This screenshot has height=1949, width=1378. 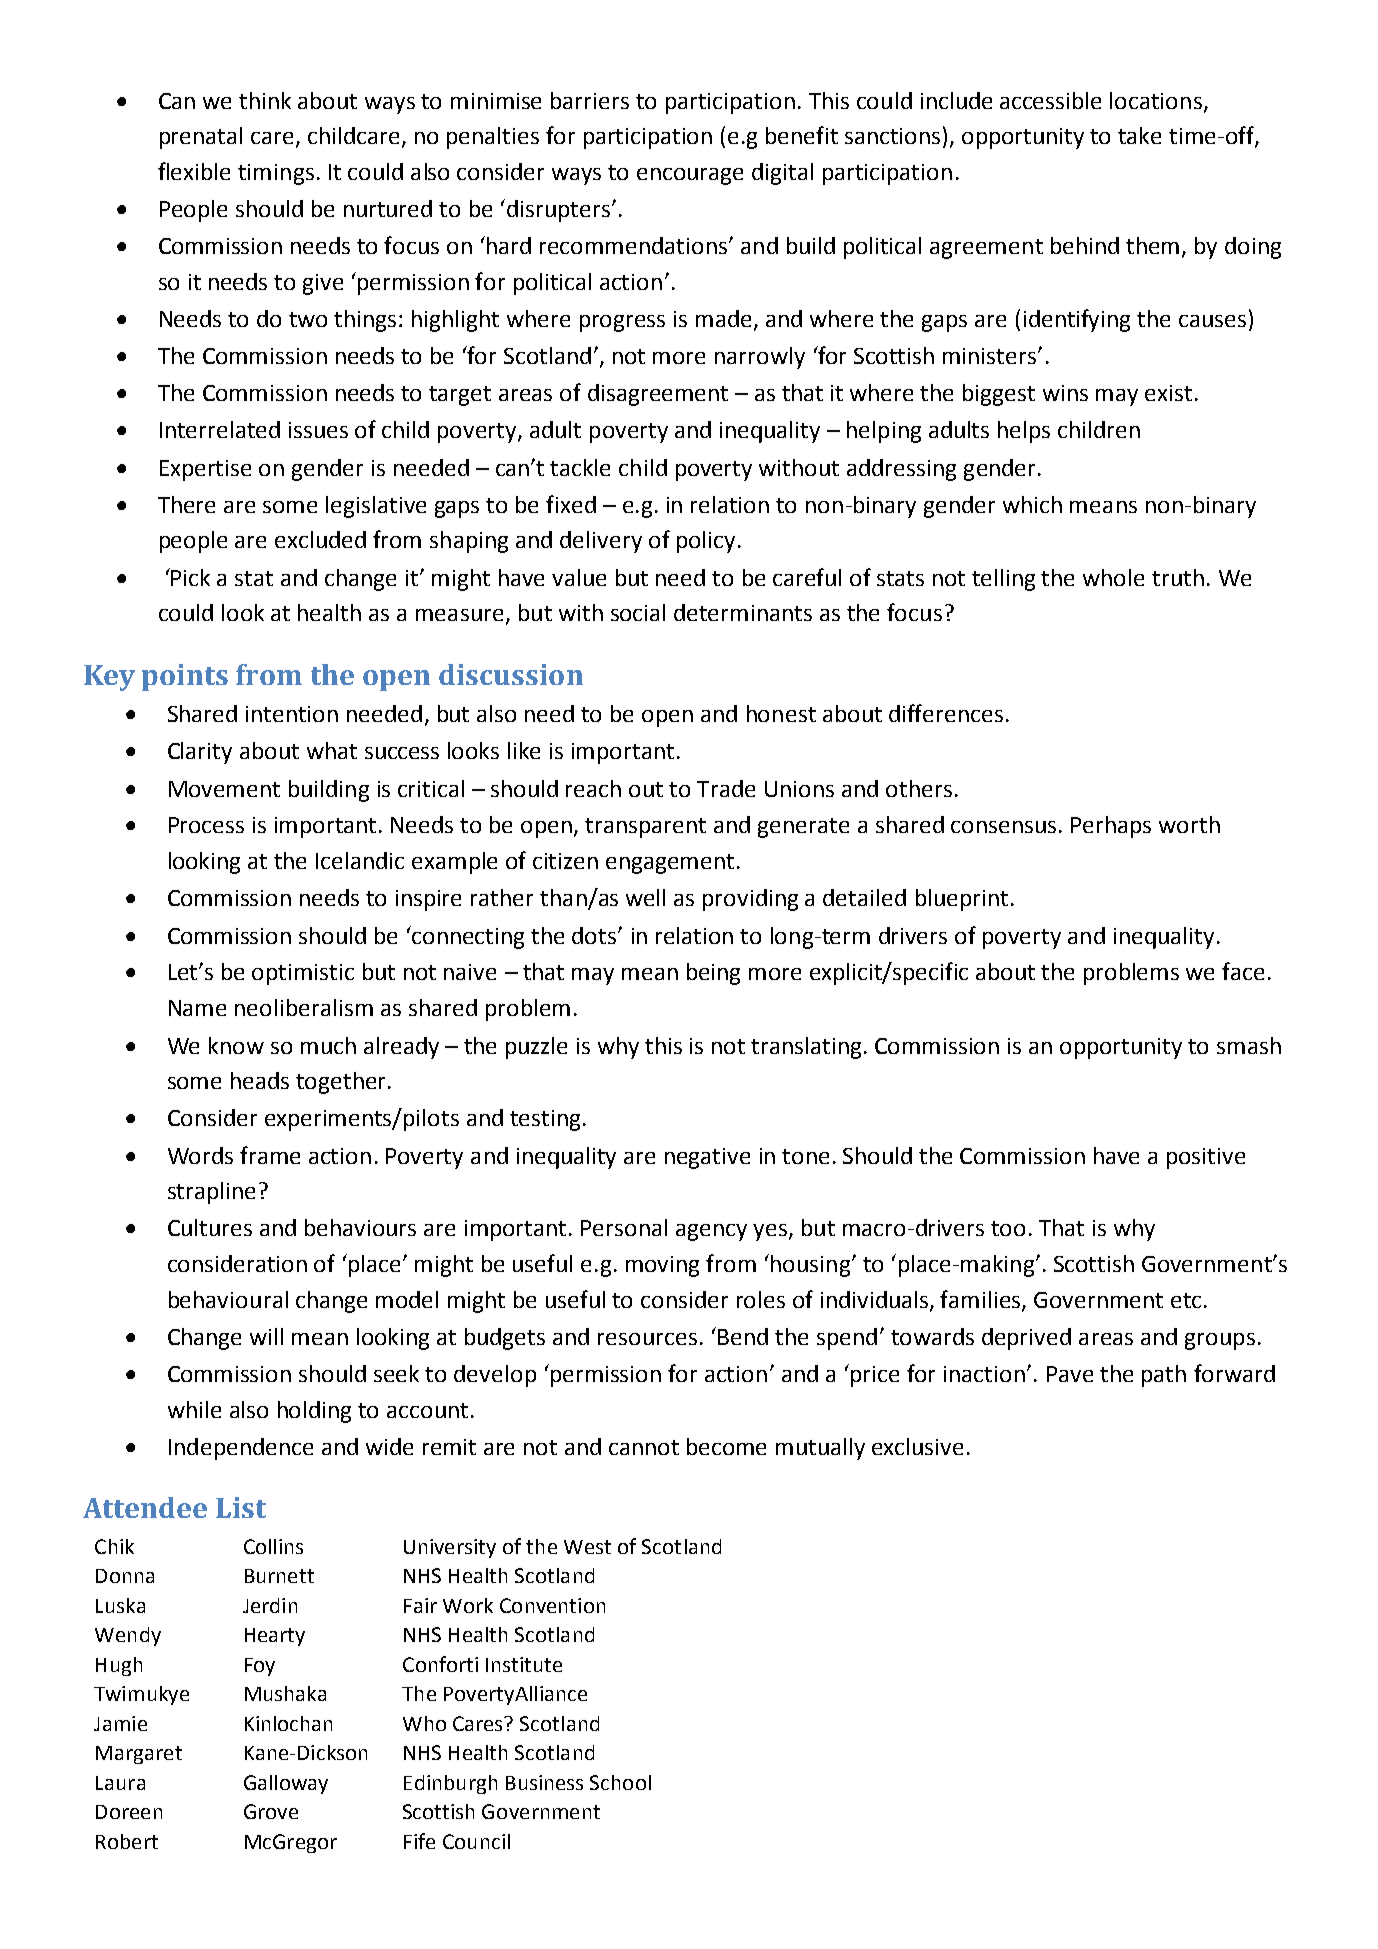 What do you see at coordinates (690, 176) in the screenshot?
I see `encourage` at bounding box center [690, 176].
